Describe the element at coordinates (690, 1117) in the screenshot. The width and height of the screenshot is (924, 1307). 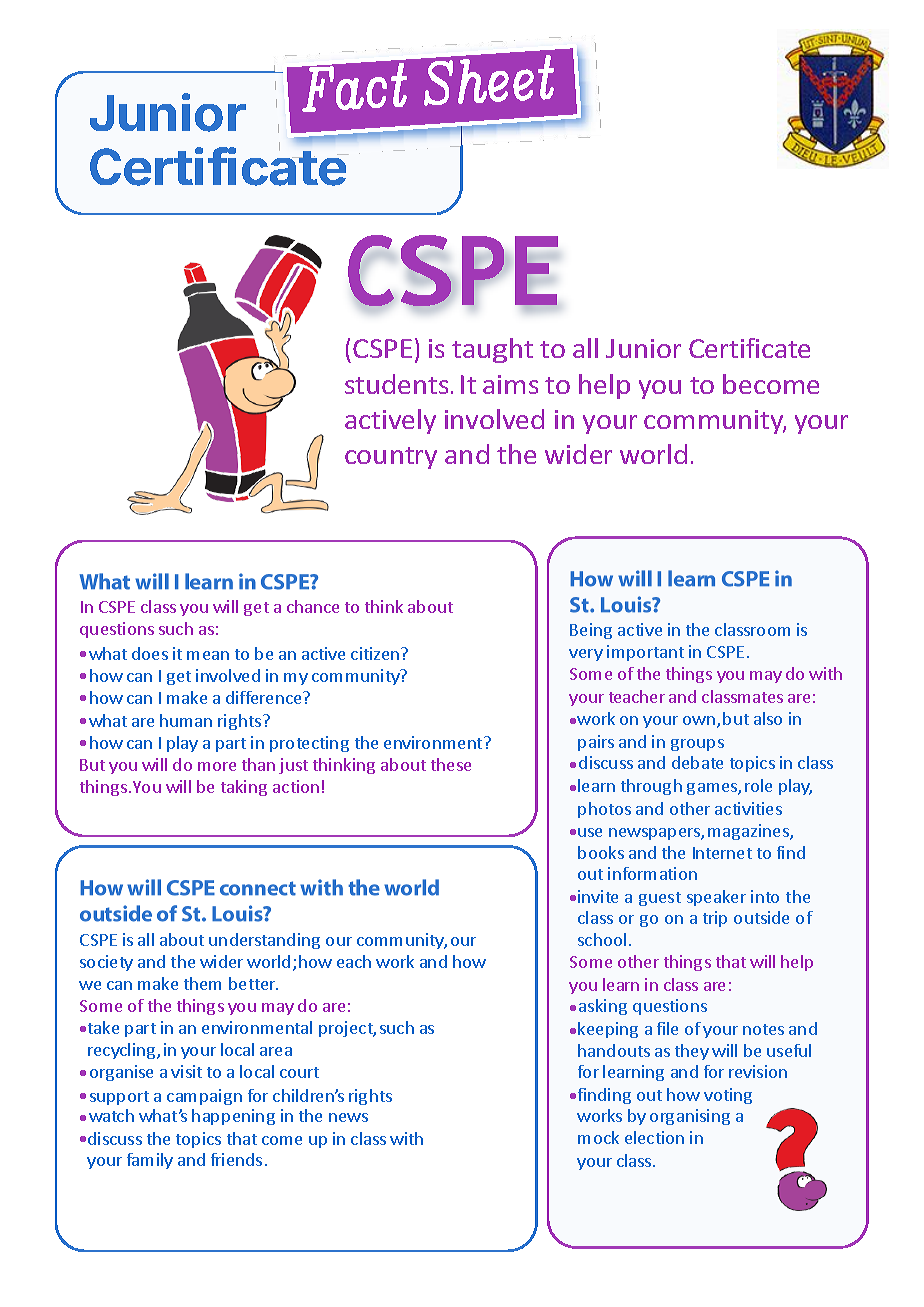
I see `organising` at that location.
